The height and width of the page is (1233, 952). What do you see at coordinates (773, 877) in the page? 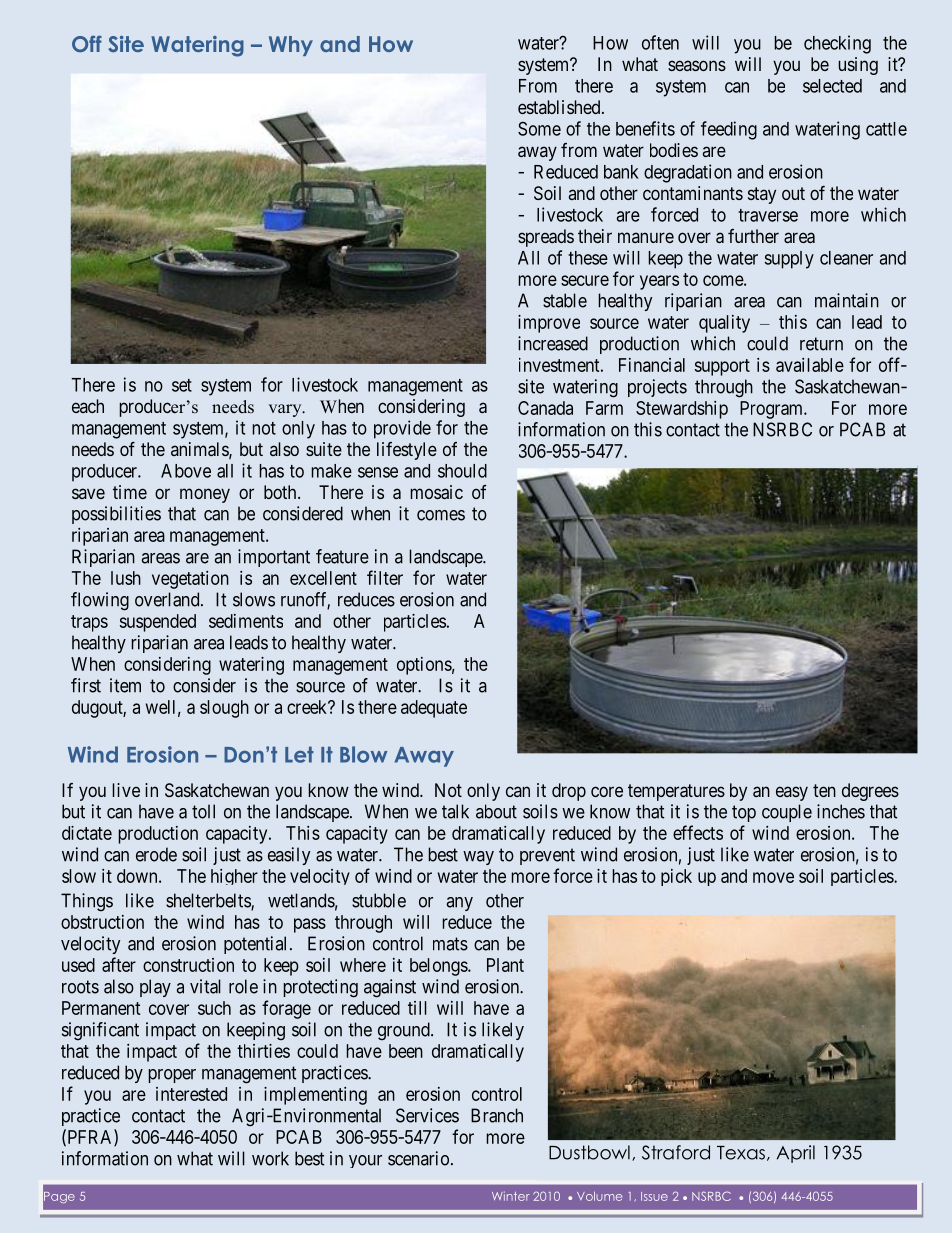
I see `move` at bounding box center [773, 877].
